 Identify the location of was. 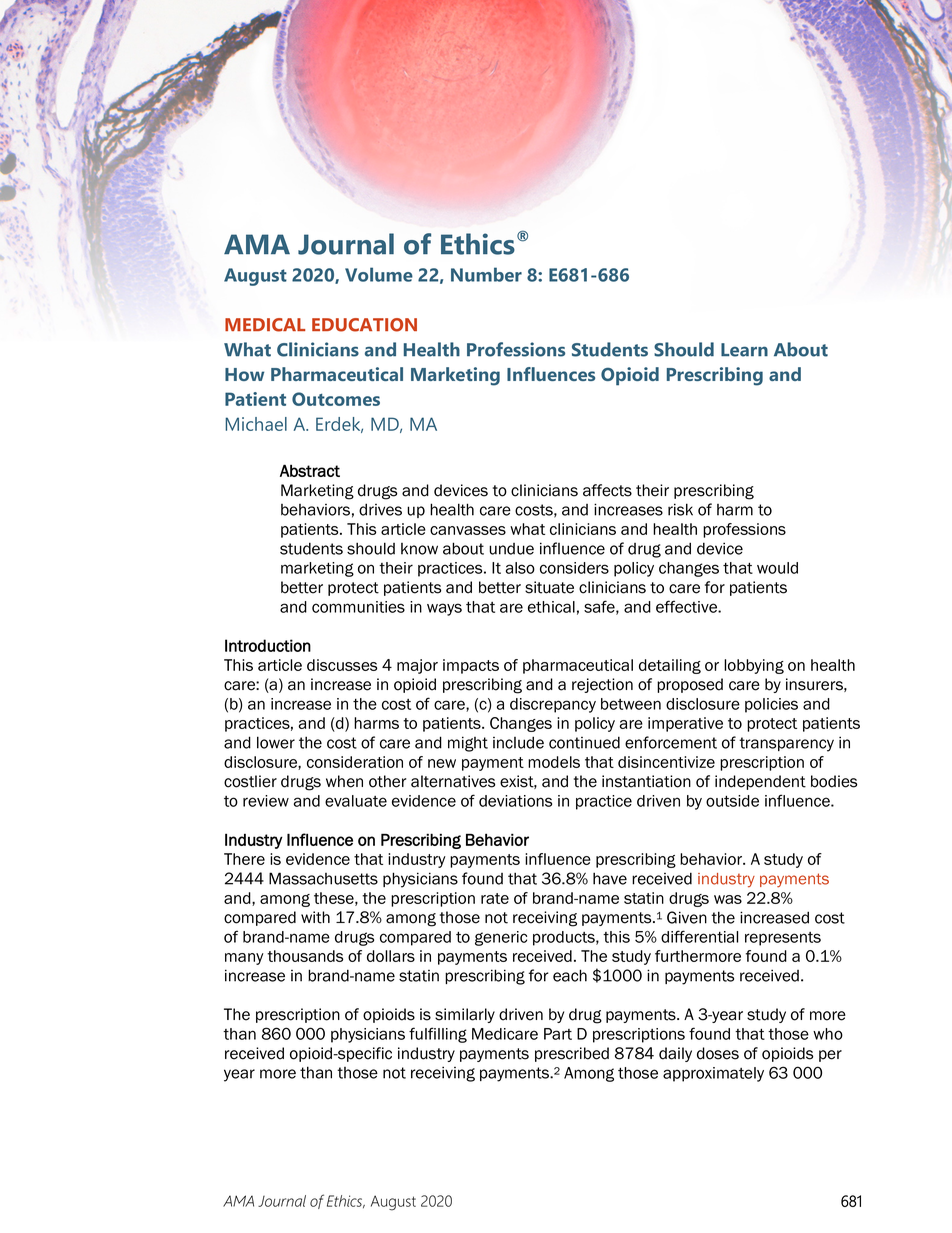
(728, 899).
